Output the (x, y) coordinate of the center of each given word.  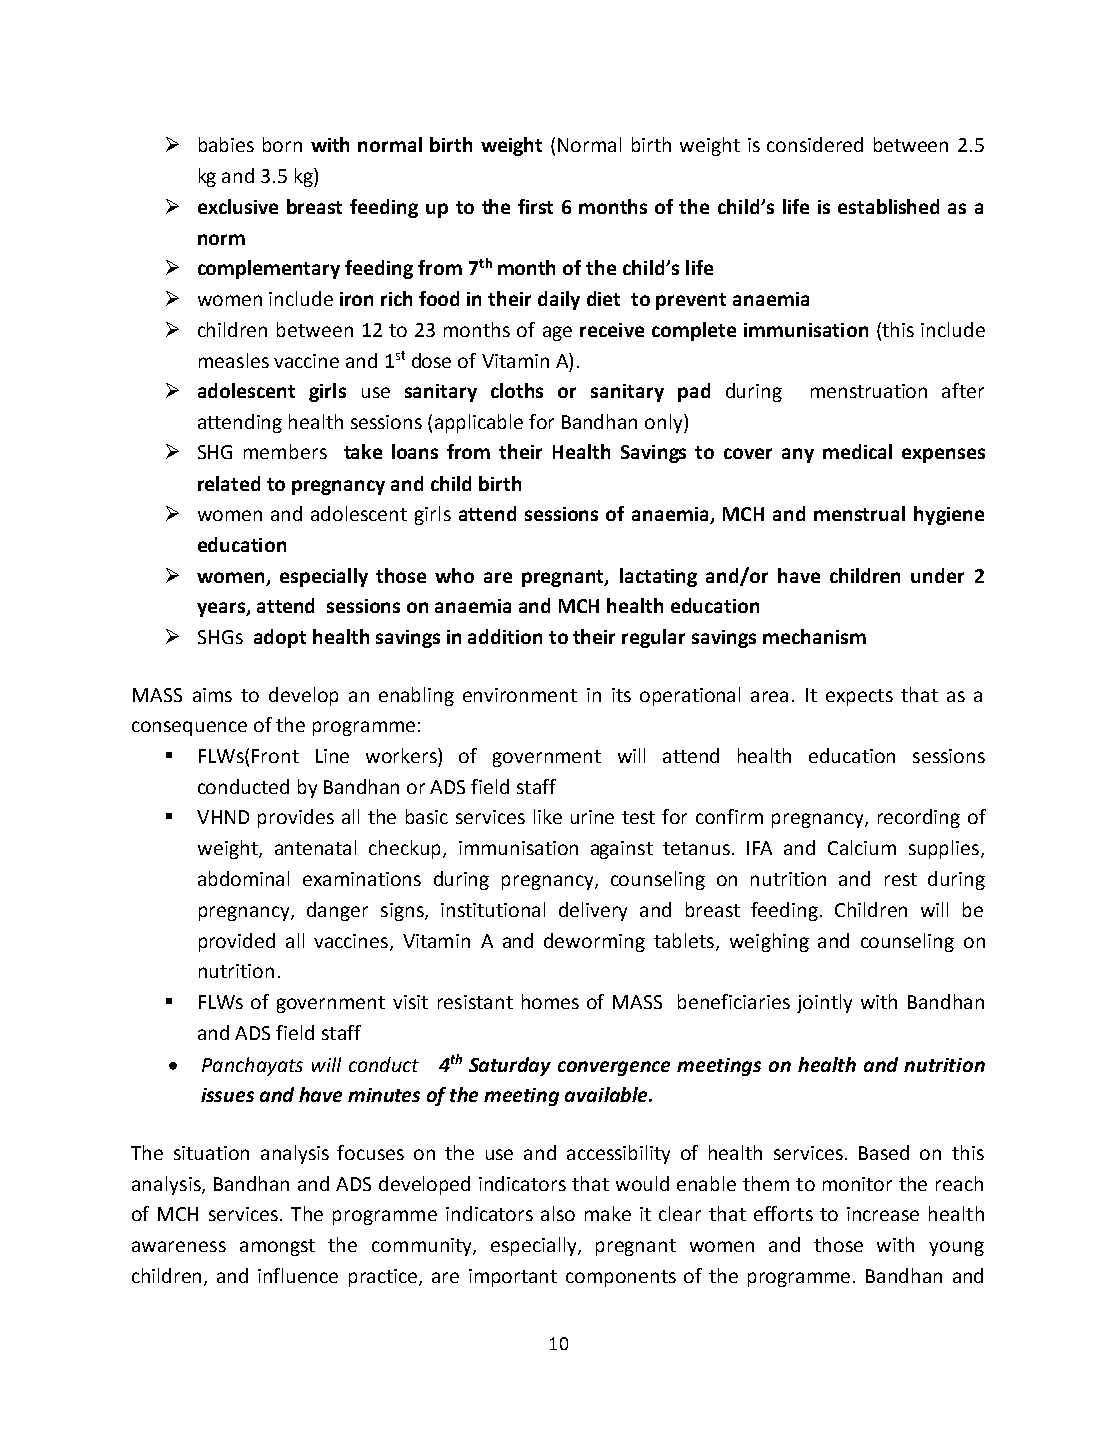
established (888, 206)
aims (212, 695)
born (282, 144)
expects (859, 697)
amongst (277, 1247)
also (558, 1213)
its (621, 695)
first (535, 206)
